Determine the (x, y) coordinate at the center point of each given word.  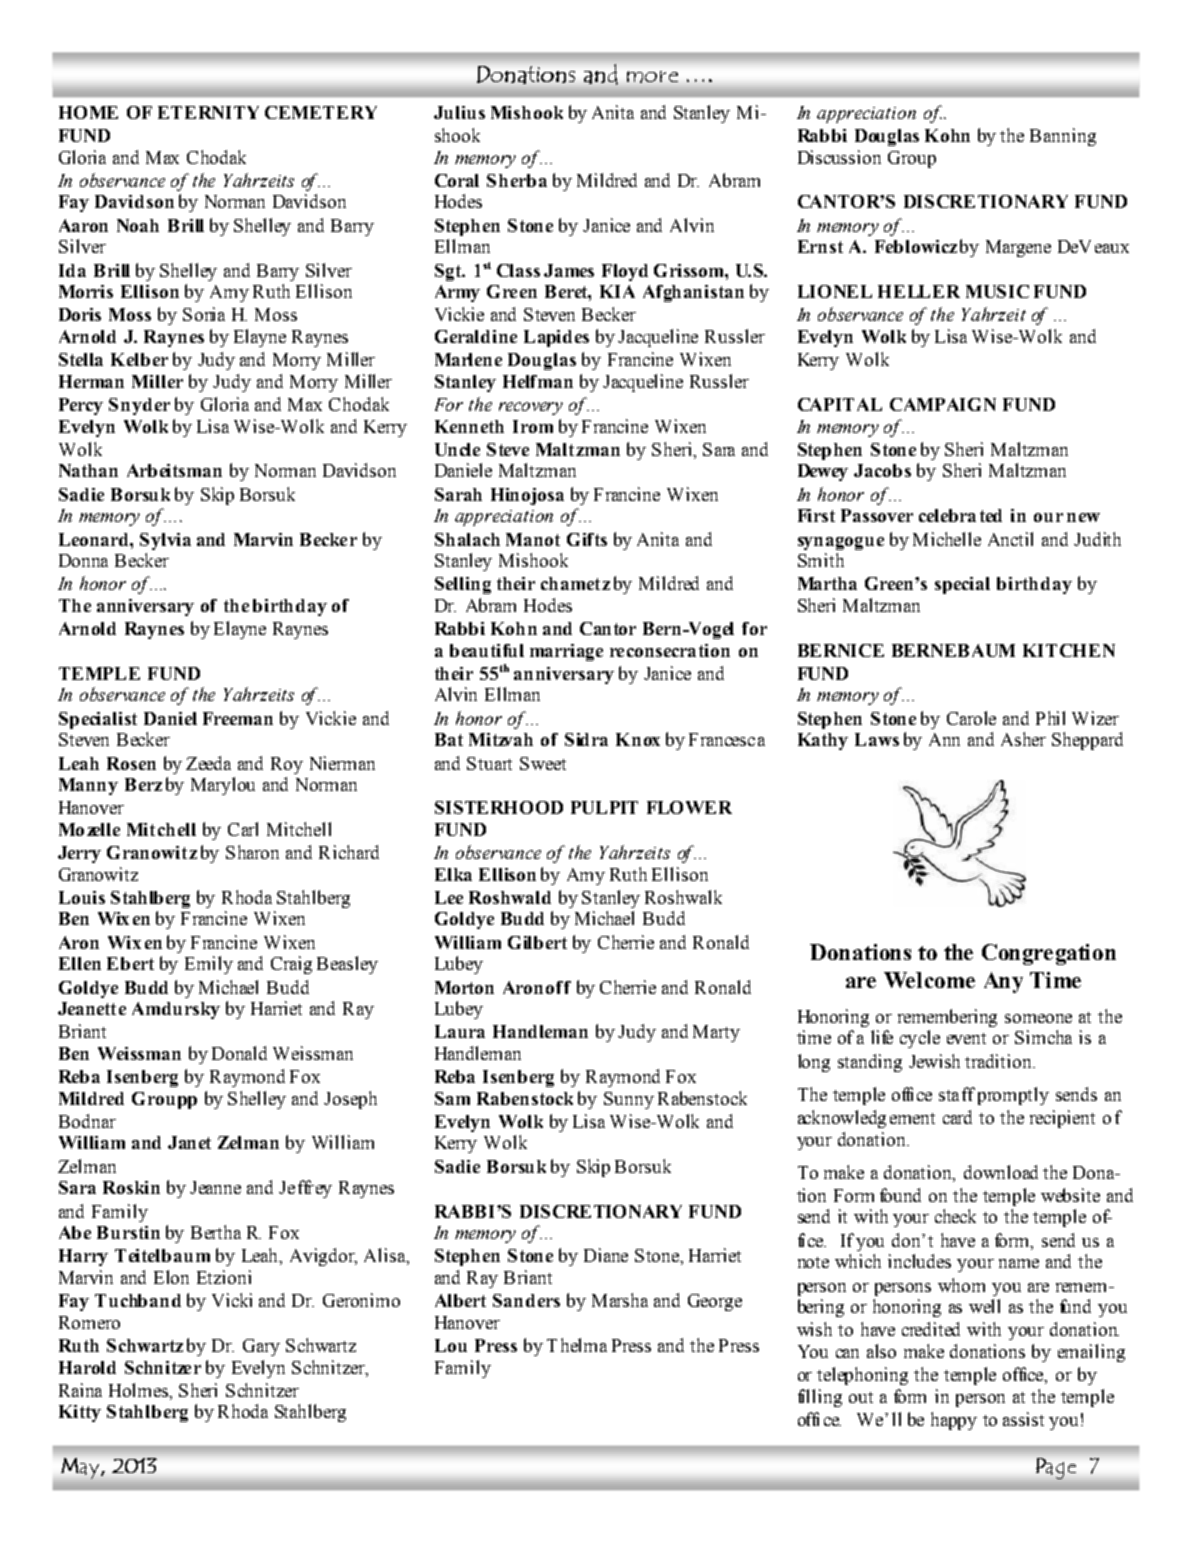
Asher (1023, 739)
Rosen (131, 763)
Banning (1063, 137)
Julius (459, 112)
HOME (88, 112)
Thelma (577, 1345)
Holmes (140, 1391)
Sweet (543, 763)
